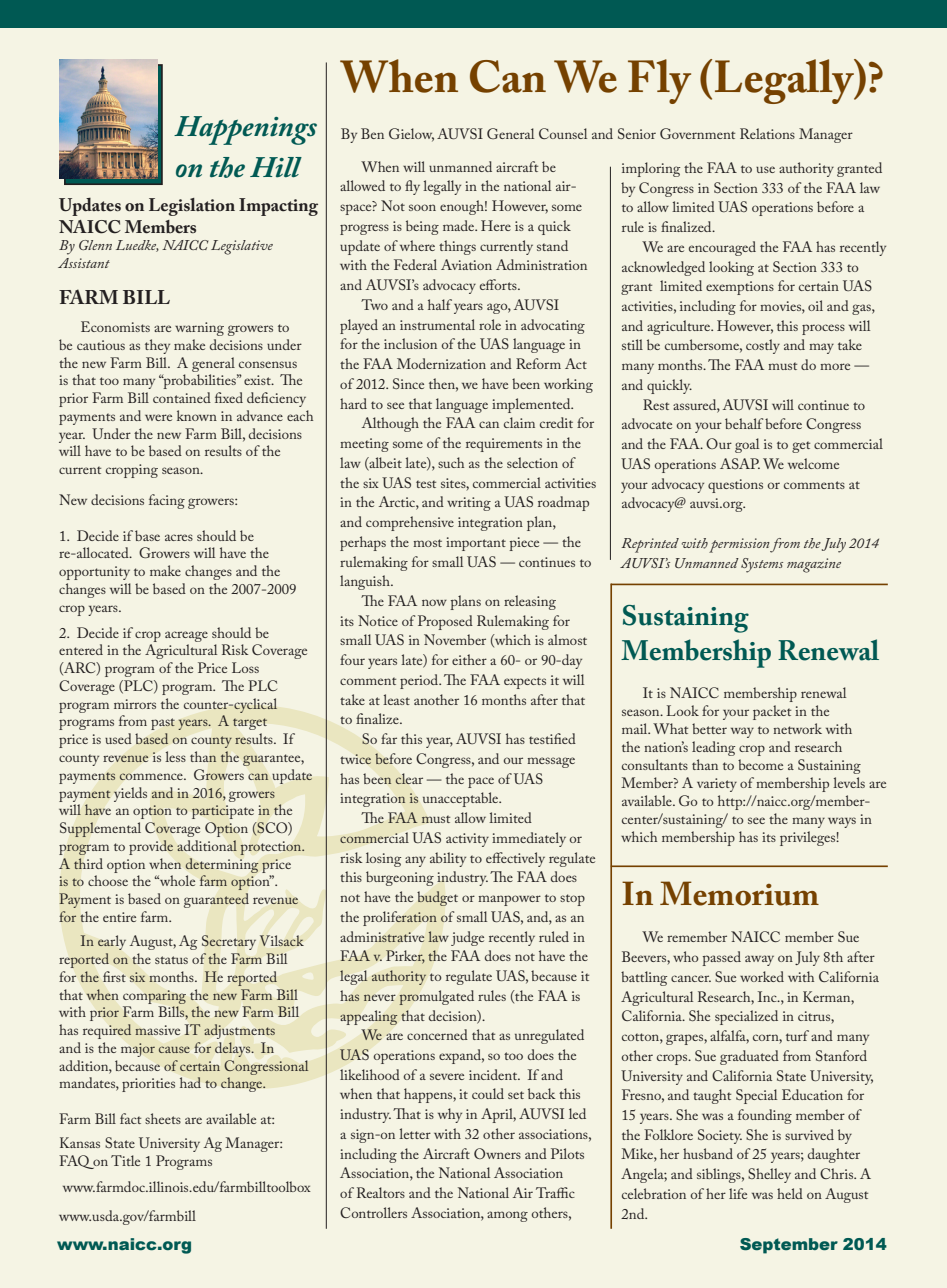 Image resolution: width=947 pixels, height=1288 pixels. Describe the element at coordinates (422, 207) in the screenshot. I see `soon` at that location.
